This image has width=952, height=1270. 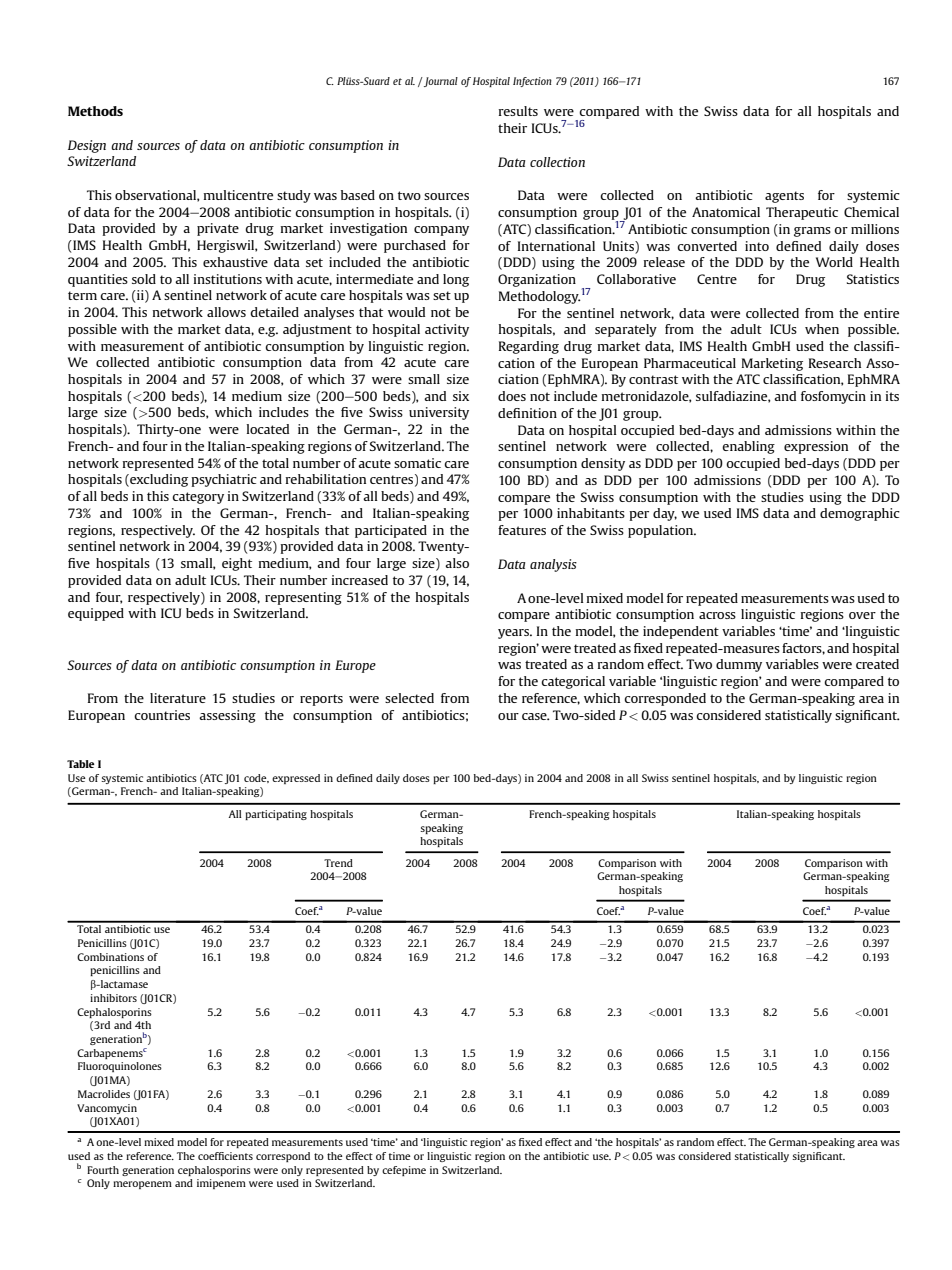 What do you see at coordinates (409, 698) in the image?
I see `selected` at bounding box center [409, 698].
